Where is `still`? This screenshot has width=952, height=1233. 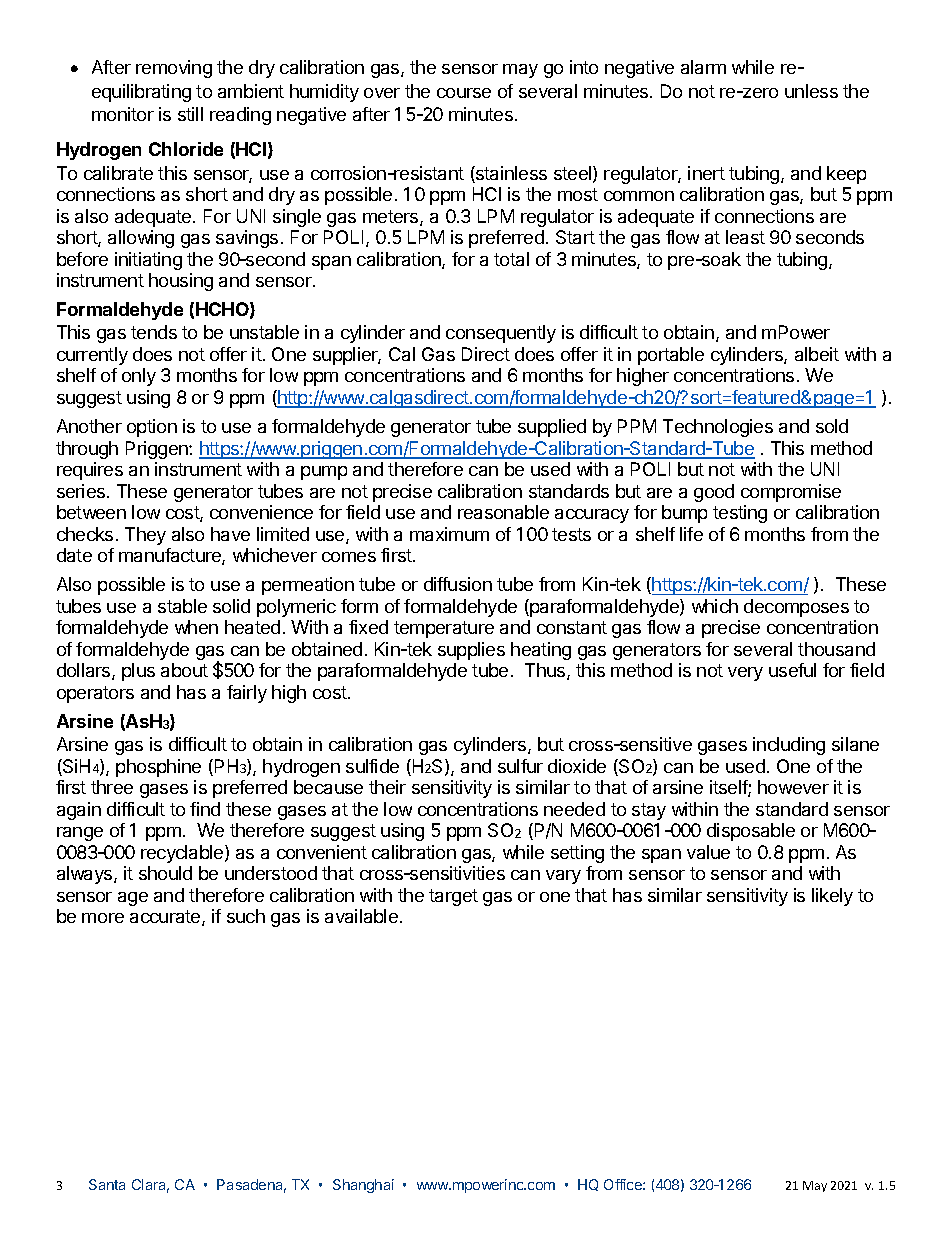
still is located at coordinates (190, 114).
